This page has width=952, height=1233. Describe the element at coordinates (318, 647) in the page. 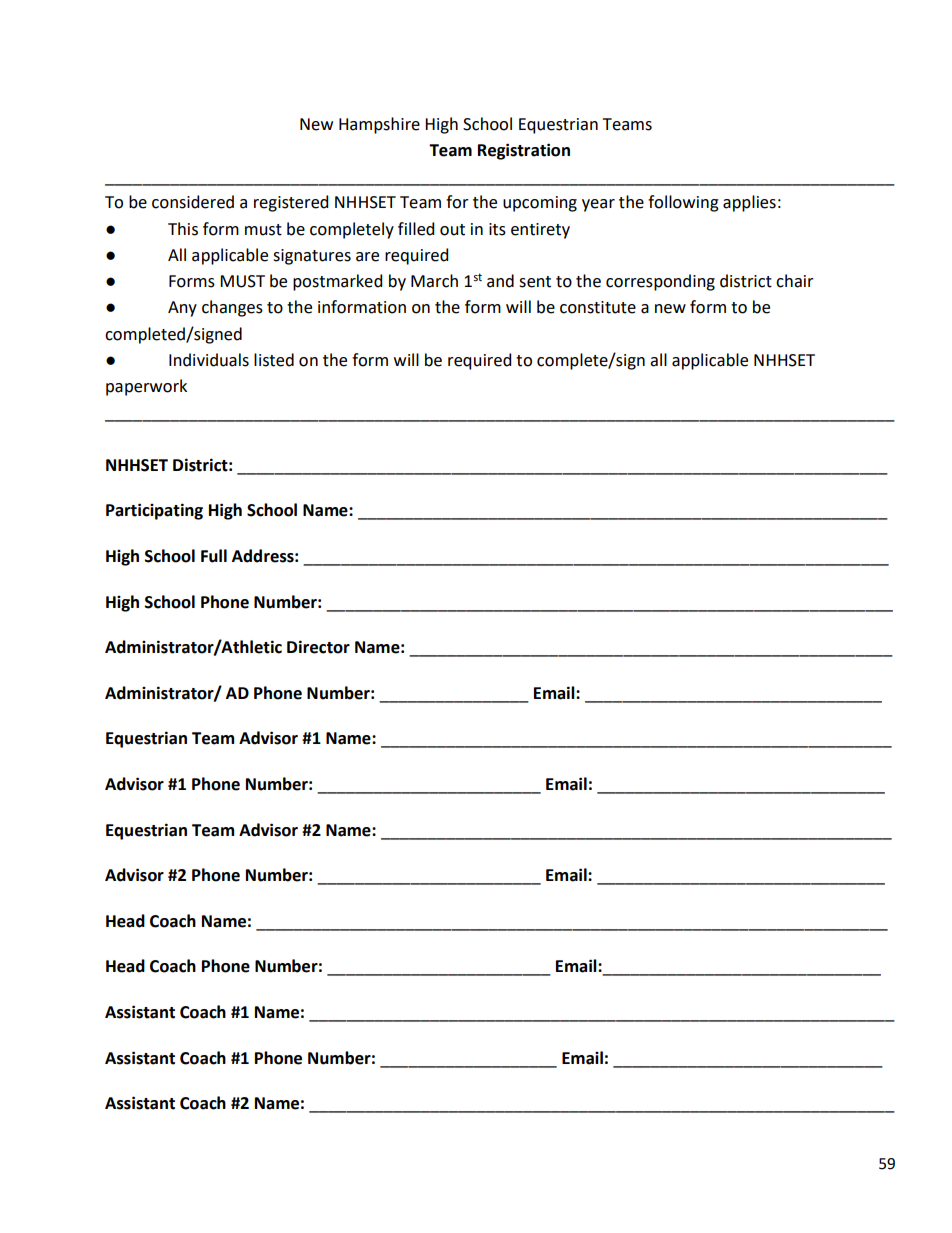

I see `Director` at that location.
